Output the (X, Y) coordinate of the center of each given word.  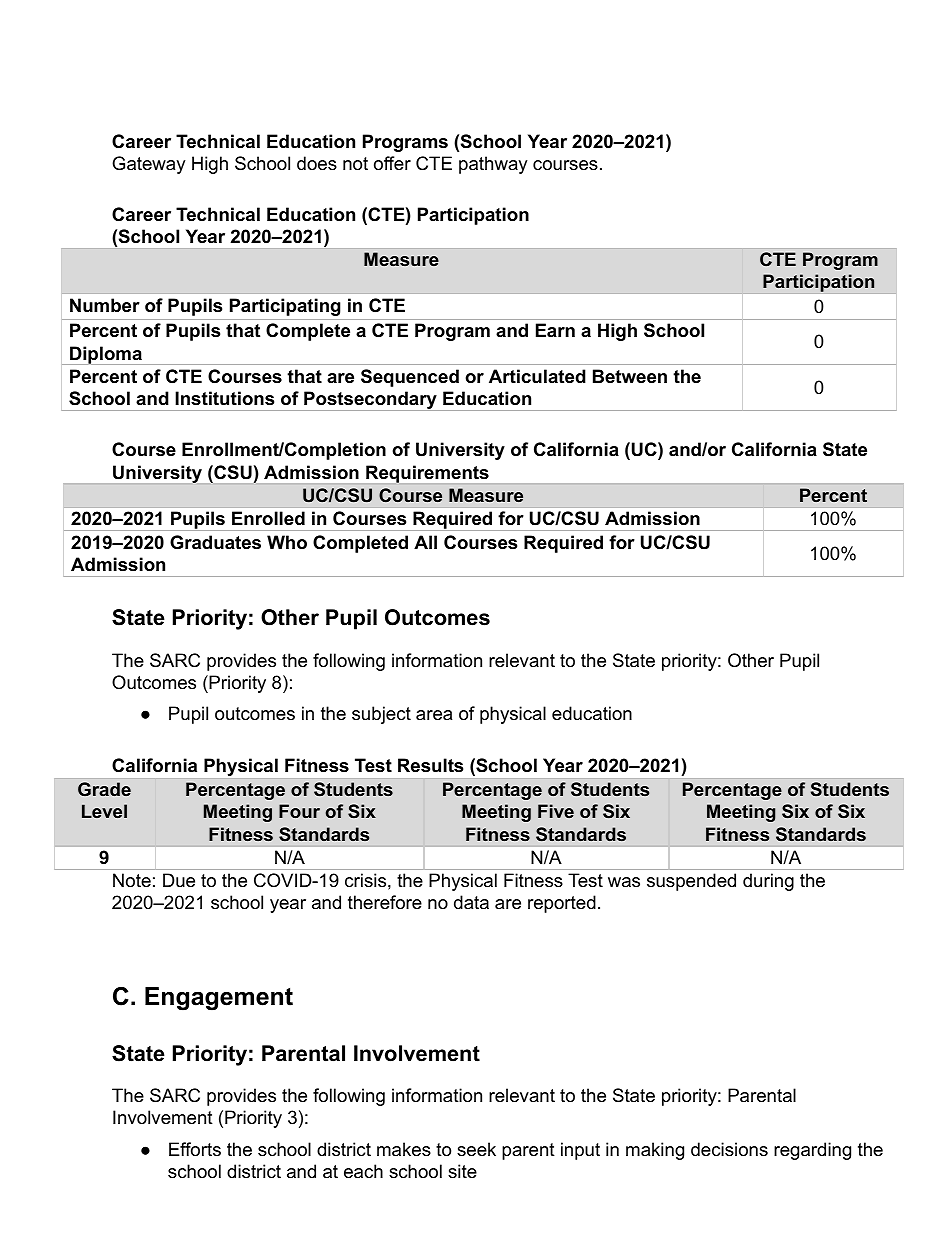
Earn (555, 330)
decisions (729, 1149)
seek (476, 1149)
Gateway (149, 165)
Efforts (195, 1149)
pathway (493, 165)
